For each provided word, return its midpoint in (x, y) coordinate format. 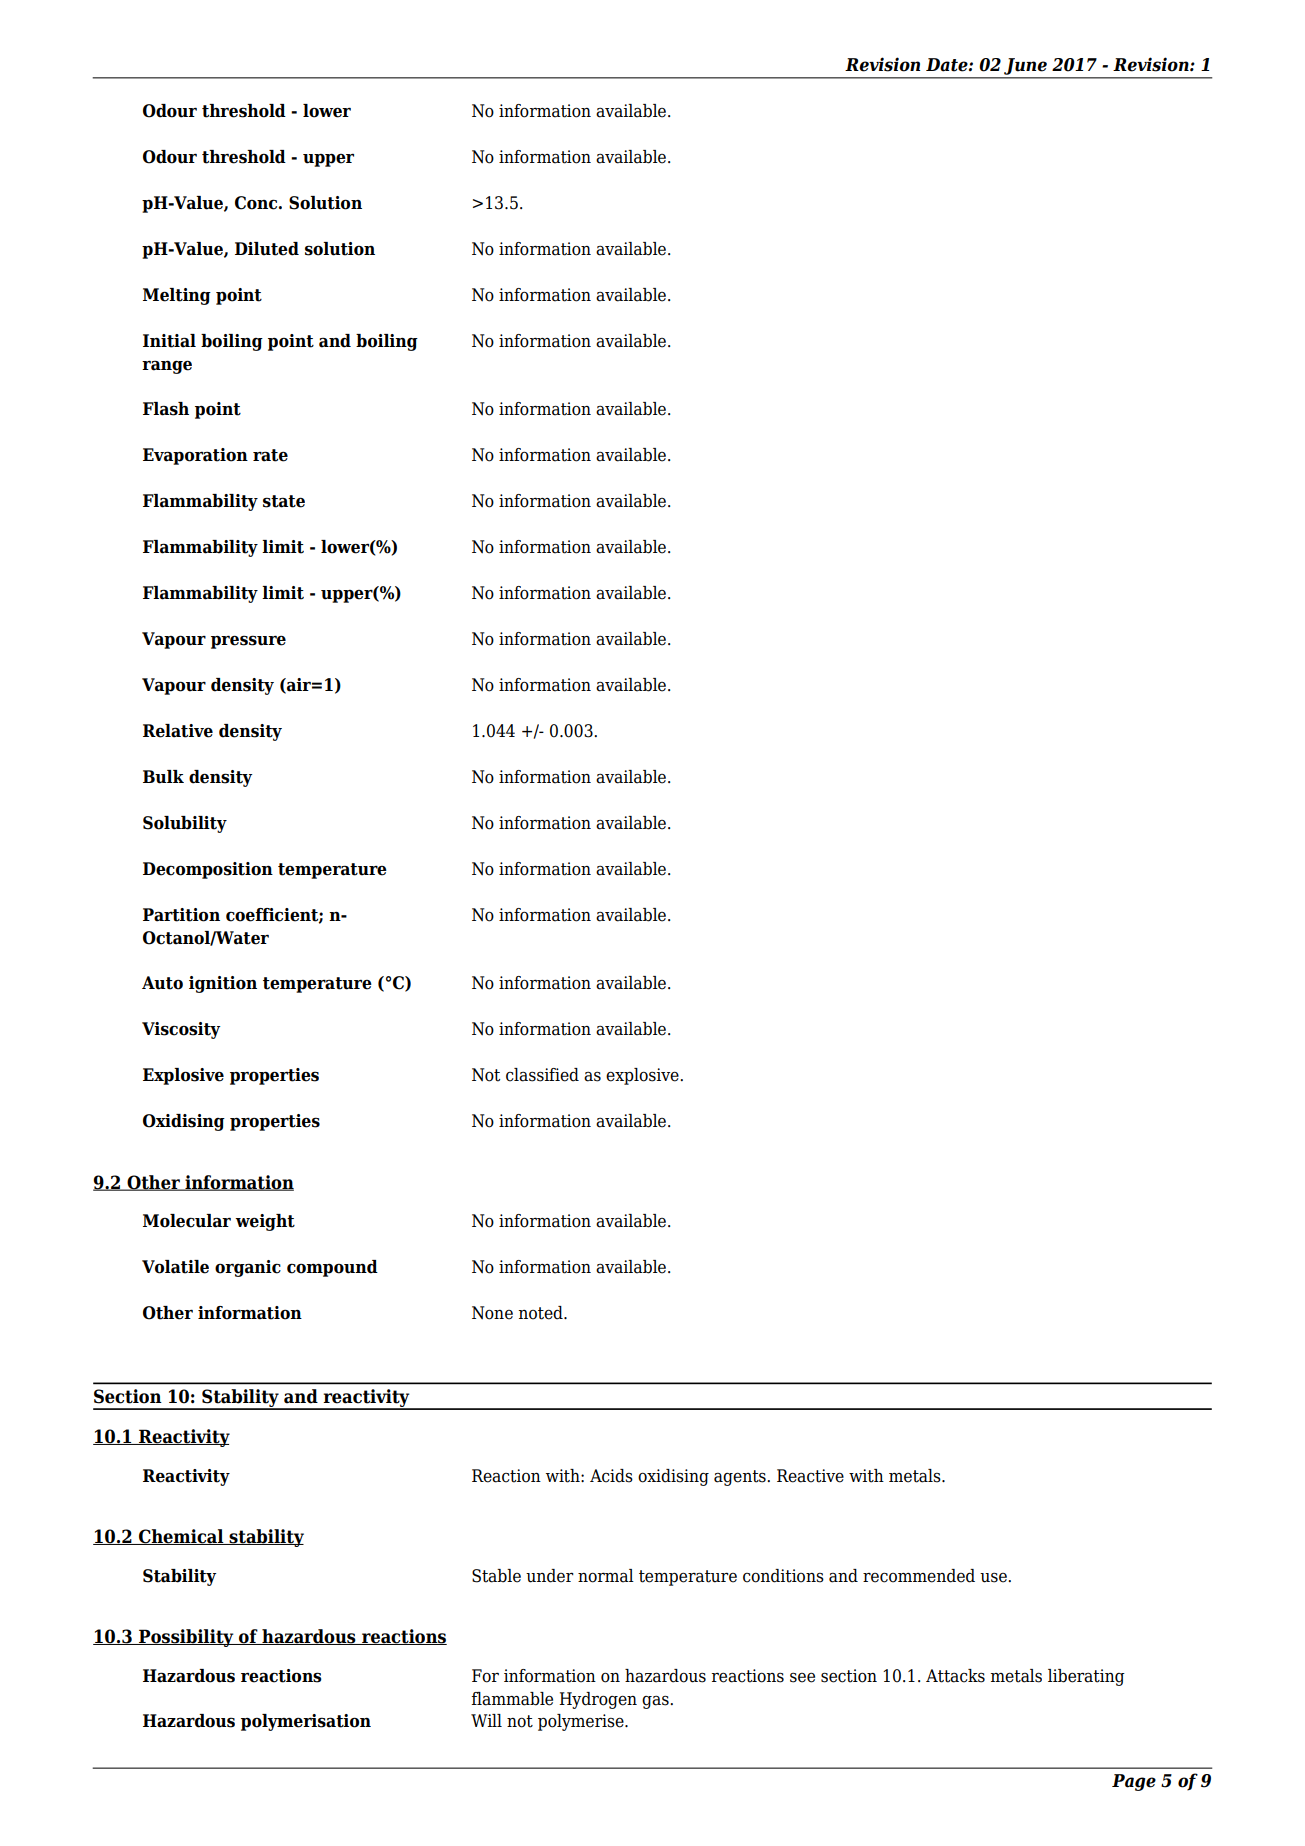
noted (541, 1313)
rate (270, 455)
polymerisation (306, 1722)
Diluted (267, 249)
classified (542, 1075)
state (284, 501)
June (1025, 66)
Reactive (810, 1476)
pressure (248, 642)
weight (265, 1222)
